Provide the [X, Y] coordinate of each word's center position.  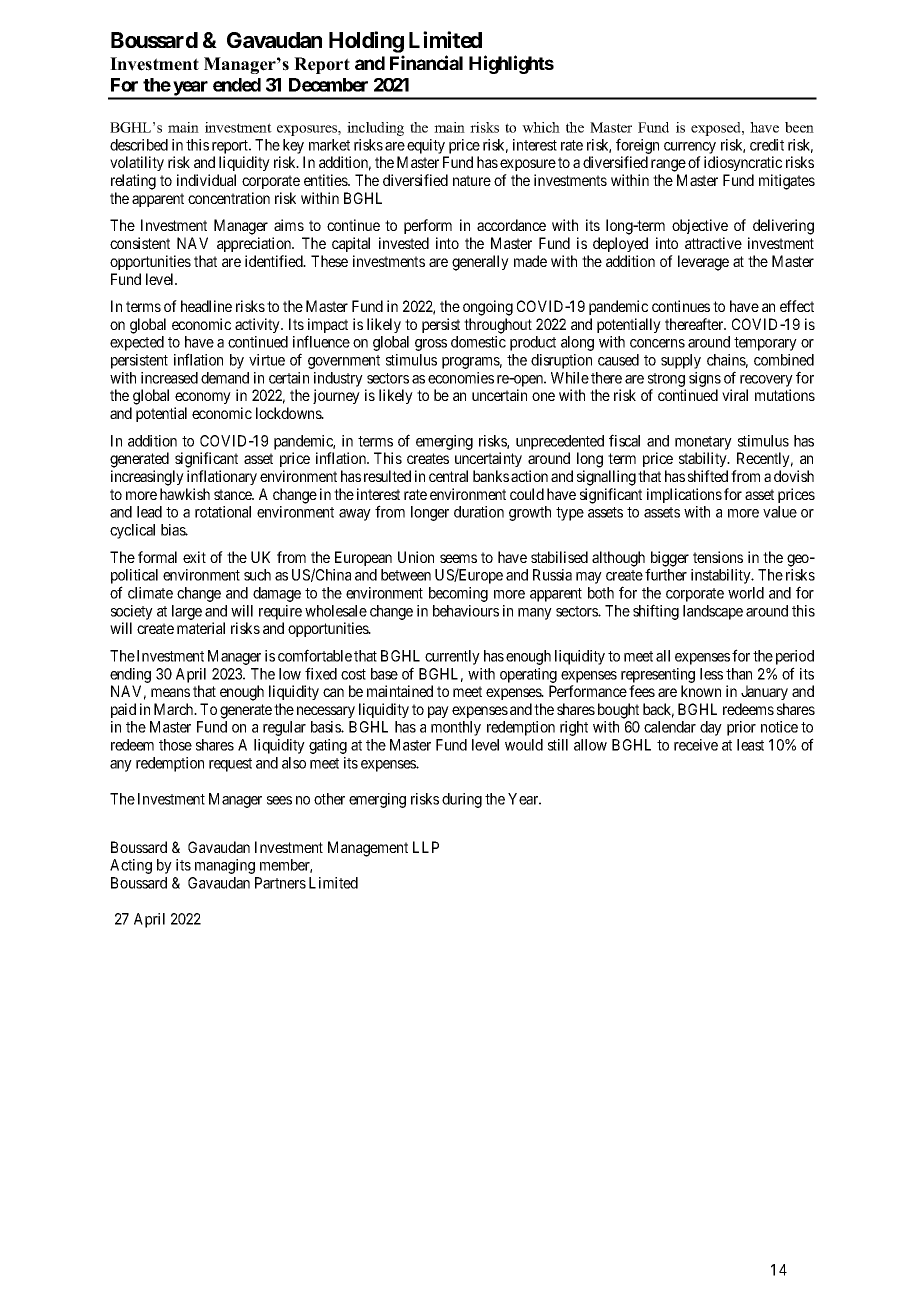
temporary [765, 344]
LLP [426, 847]
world [746, 593]
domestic [478, 342]
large [187, 612]
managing [225, 866]
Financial [426, 62]
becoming [458, 594]
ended [237, 85]
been [799, 127]
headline [206, 306]
